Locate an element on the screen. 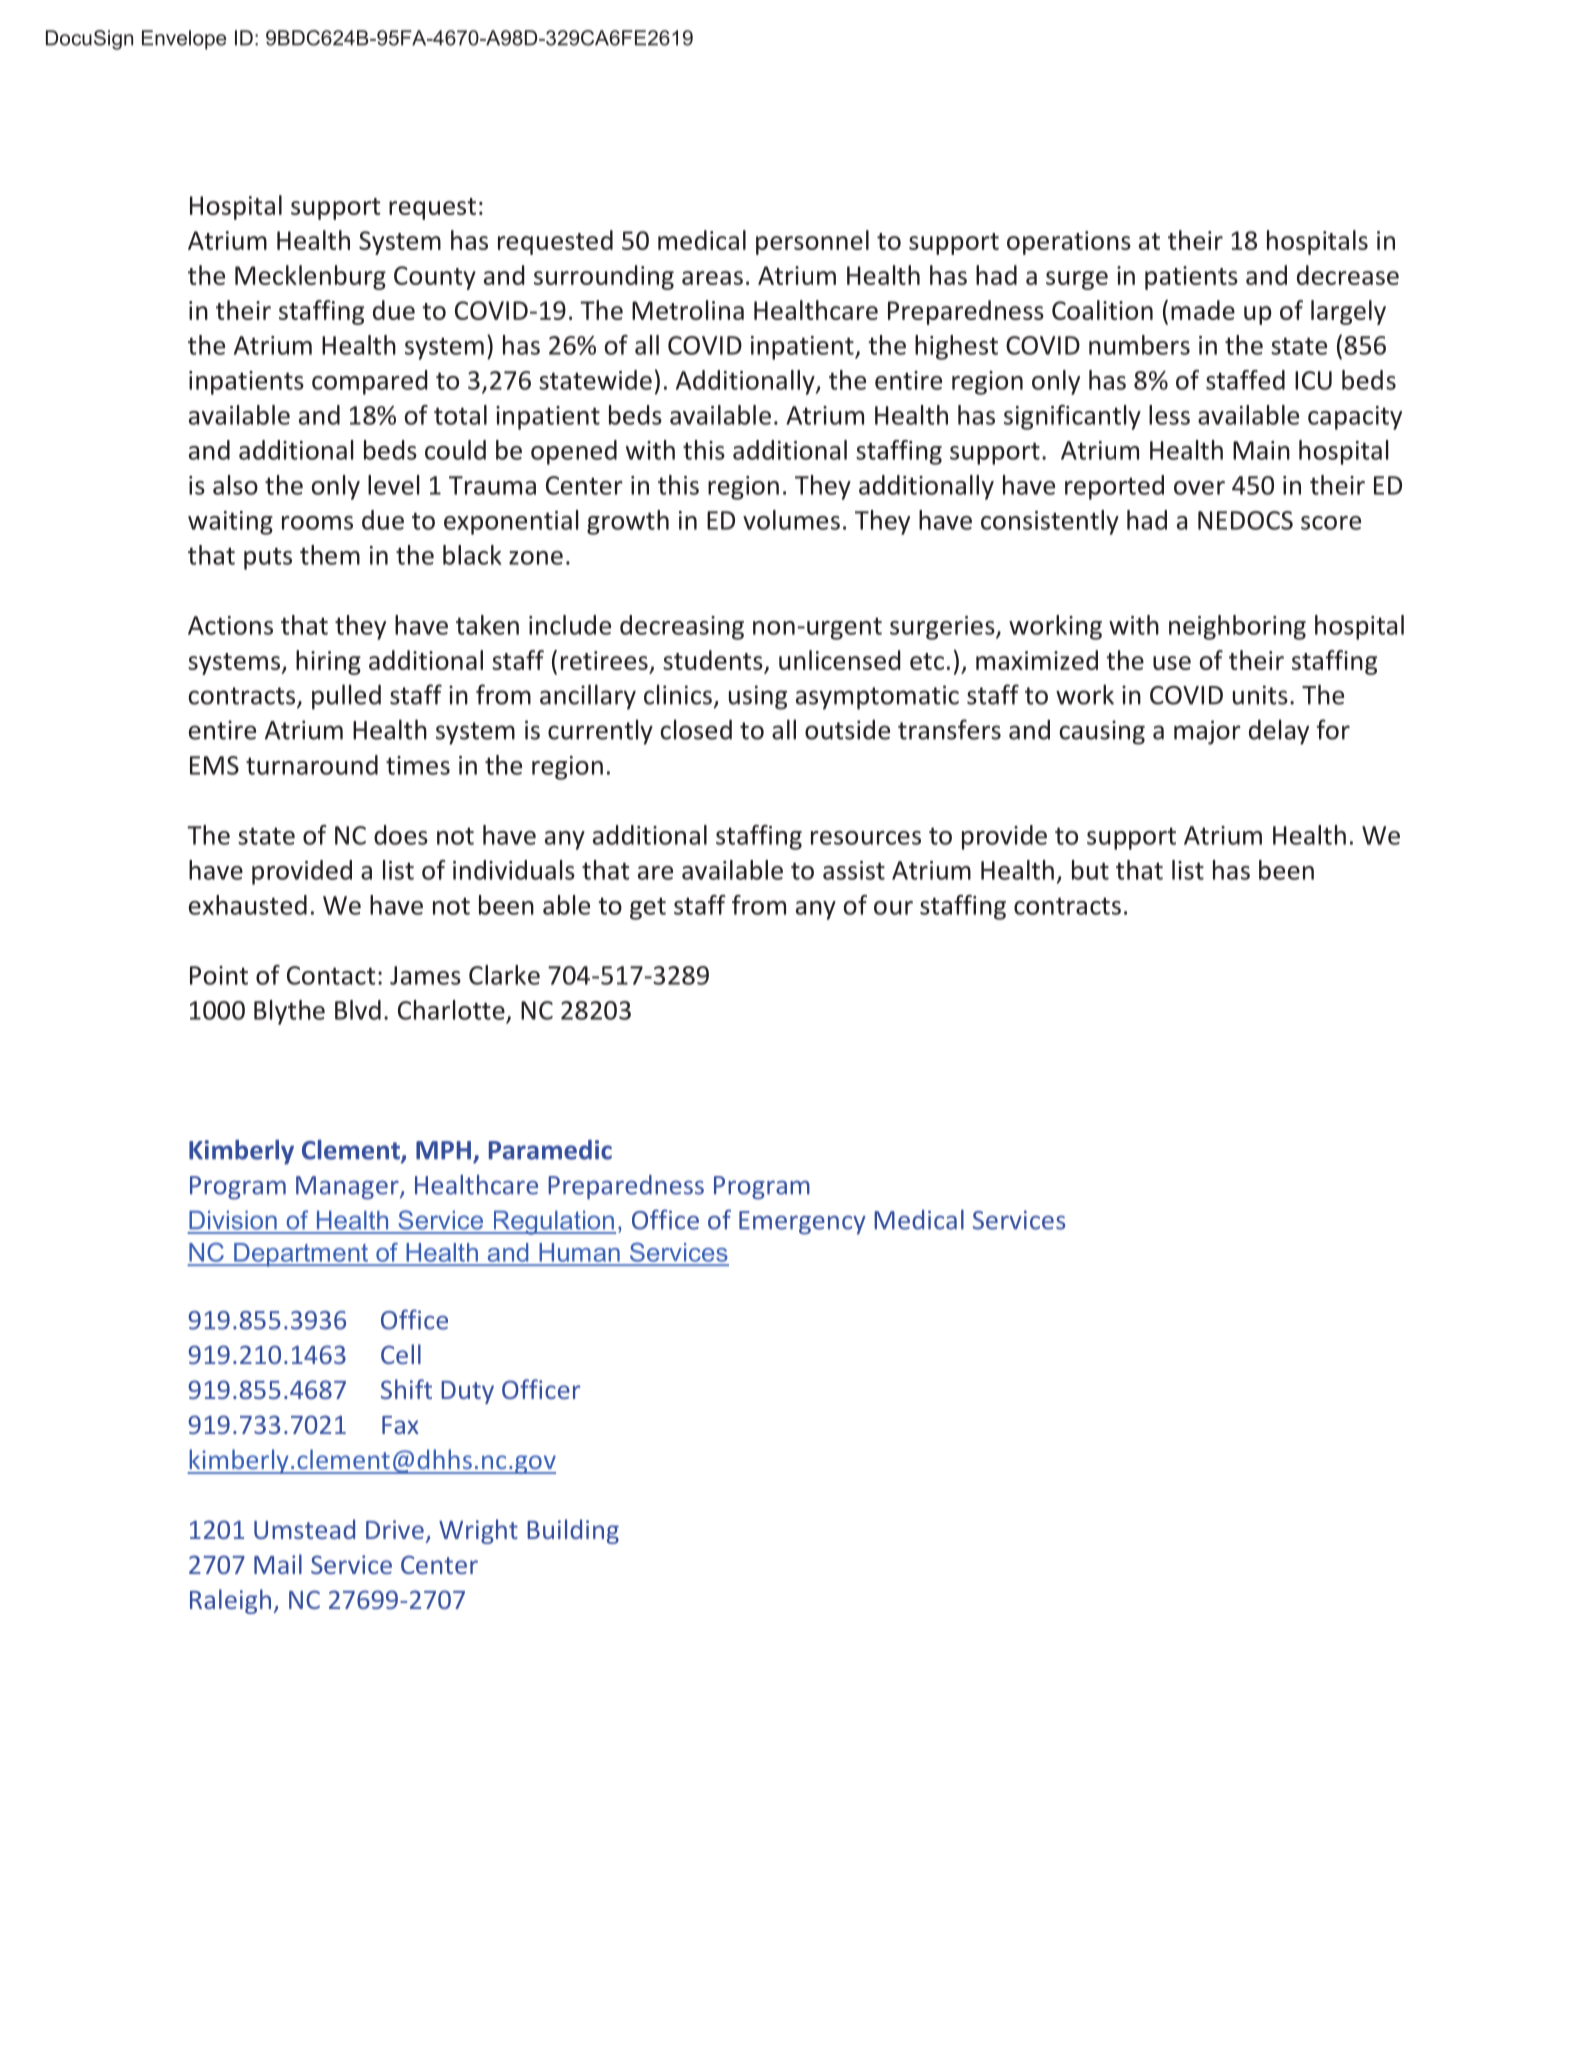  made is located at coordinates (1203, 310).
